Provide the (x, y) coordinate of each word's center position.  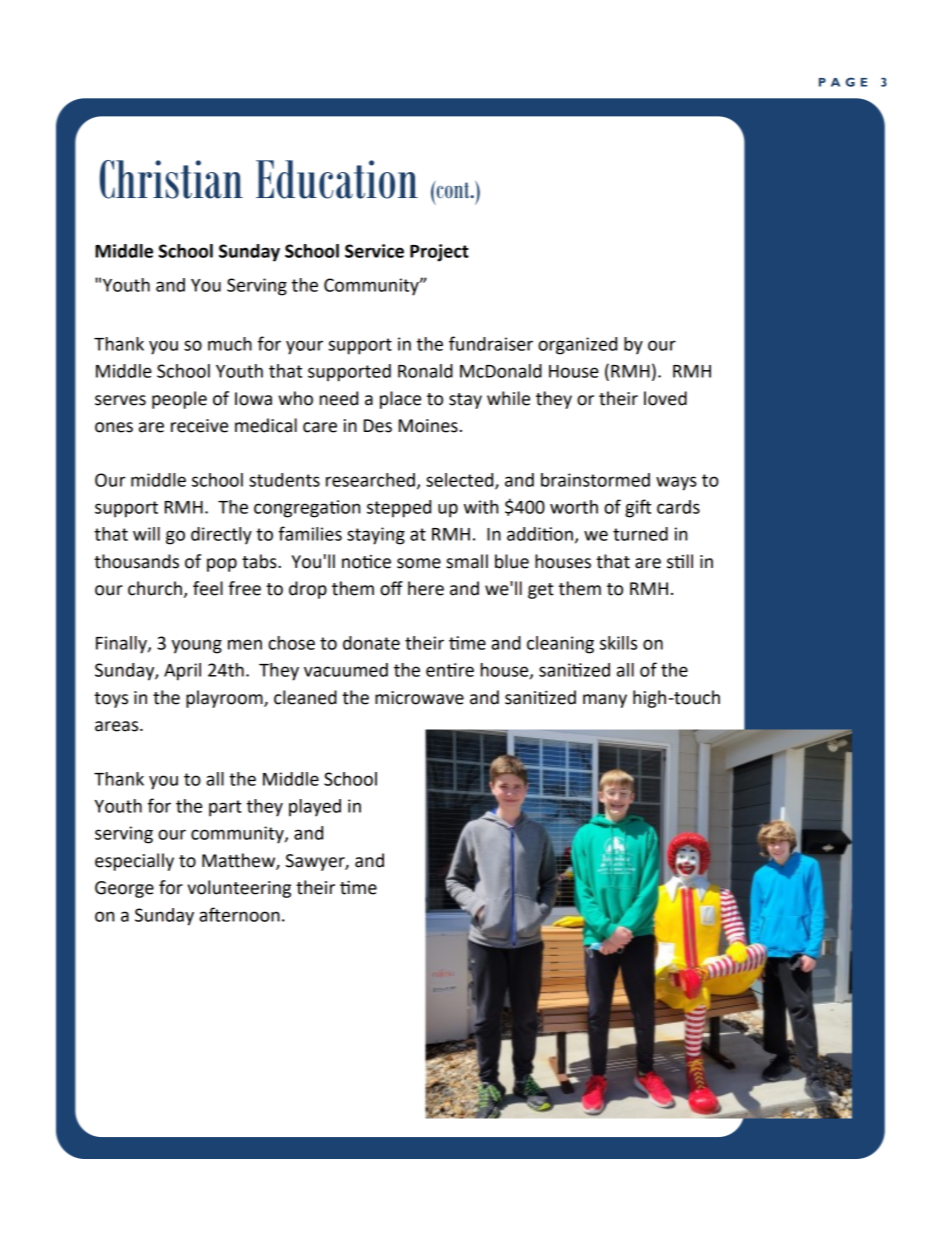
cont (453, 189)
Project (439, 253)
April (182, 672)
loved (665, 398)
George (124, 889)
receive (199, 426)
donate (371, 643)
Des (378, 426)
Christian (171, 179)
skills (618, 643)
